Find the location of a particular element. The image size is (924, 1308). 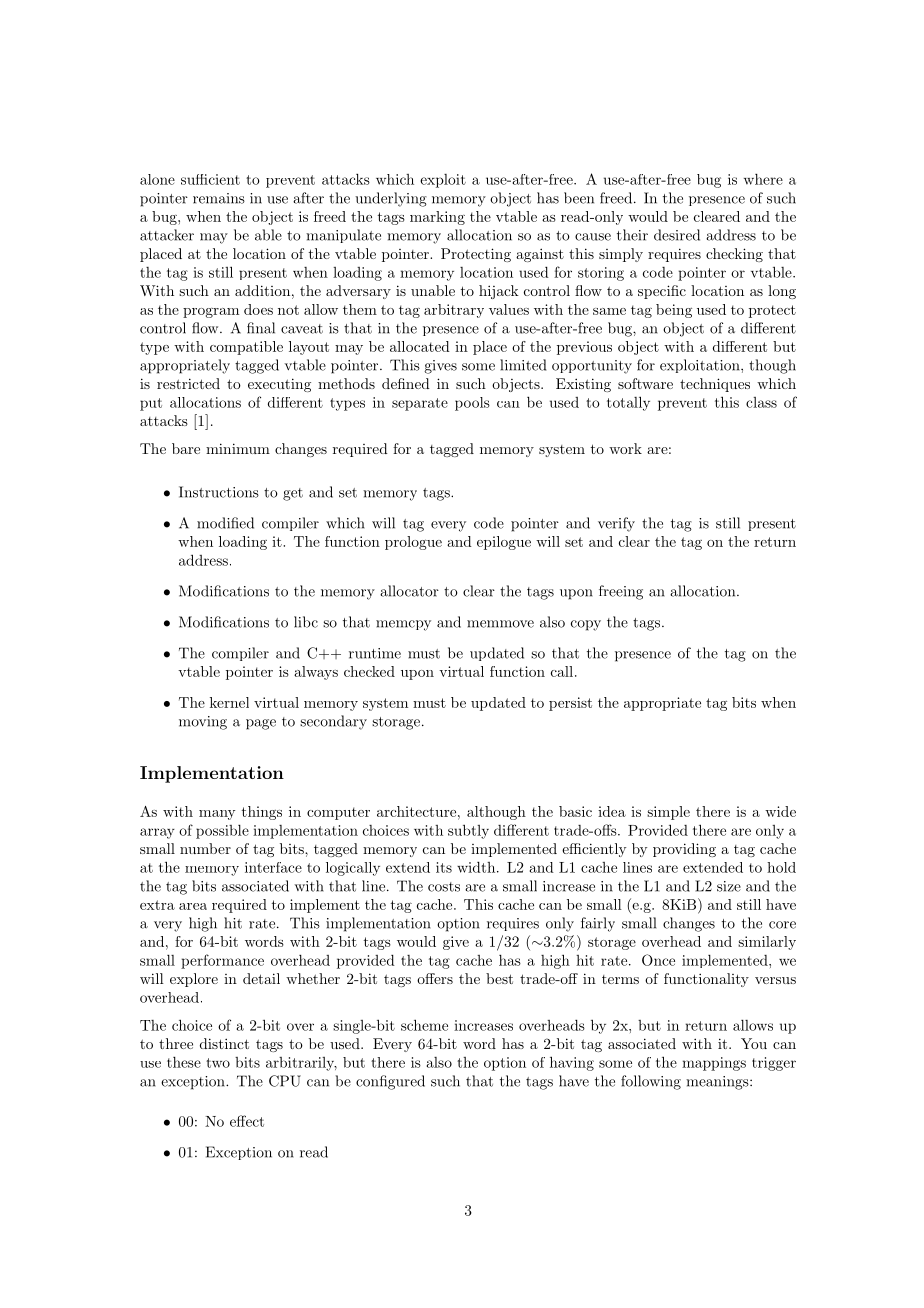

remains is located at coordinates (219, 198).
